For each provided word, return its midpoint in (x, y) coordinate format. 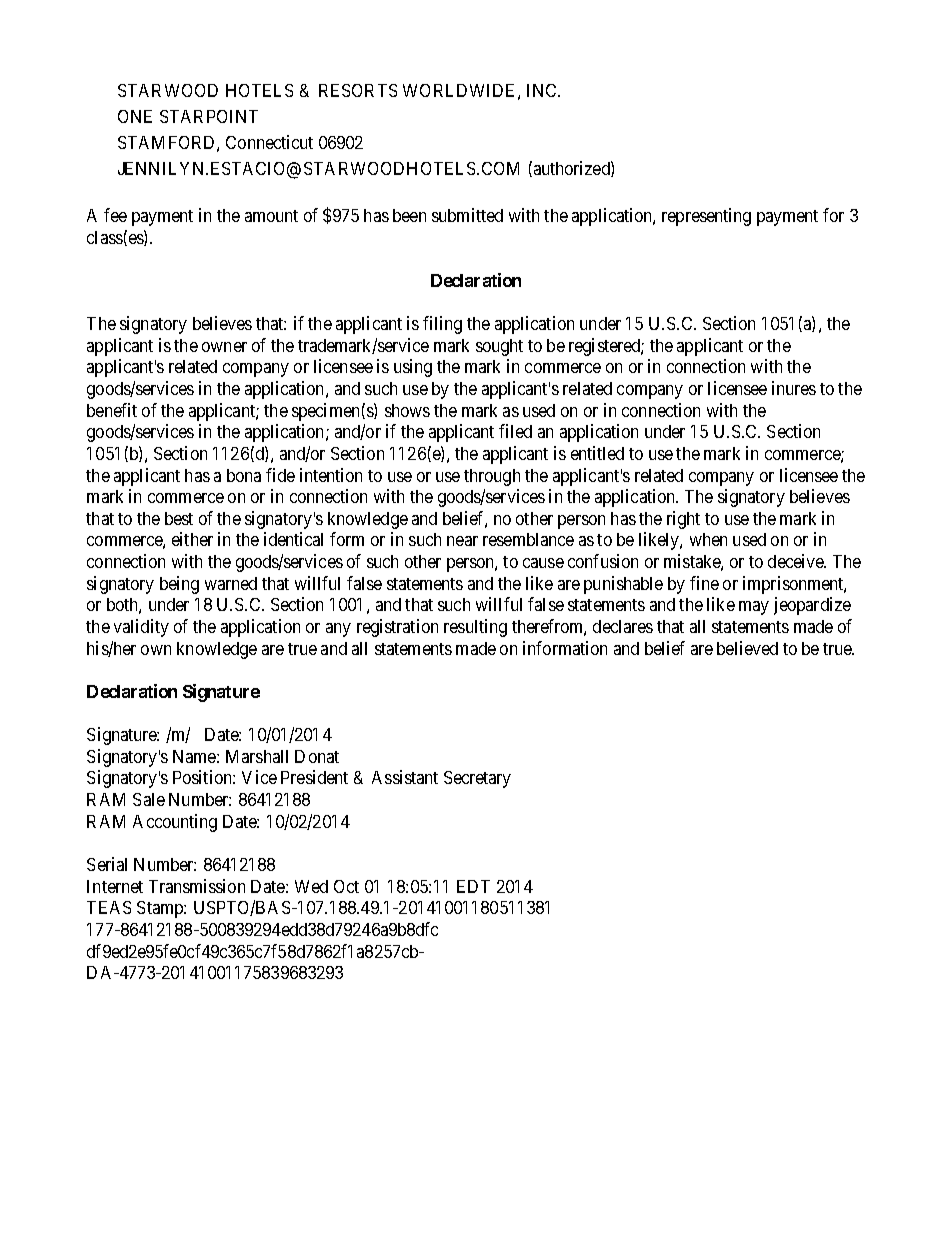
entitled (597, 453)
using (413, 368)
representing (706, 217)
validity (141, 628)
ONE (135, 116)
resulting (475, 628)
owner (224, 347)
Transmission (197, 886)
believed (747, 648)
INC (543, 90)
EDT (473, 886)
